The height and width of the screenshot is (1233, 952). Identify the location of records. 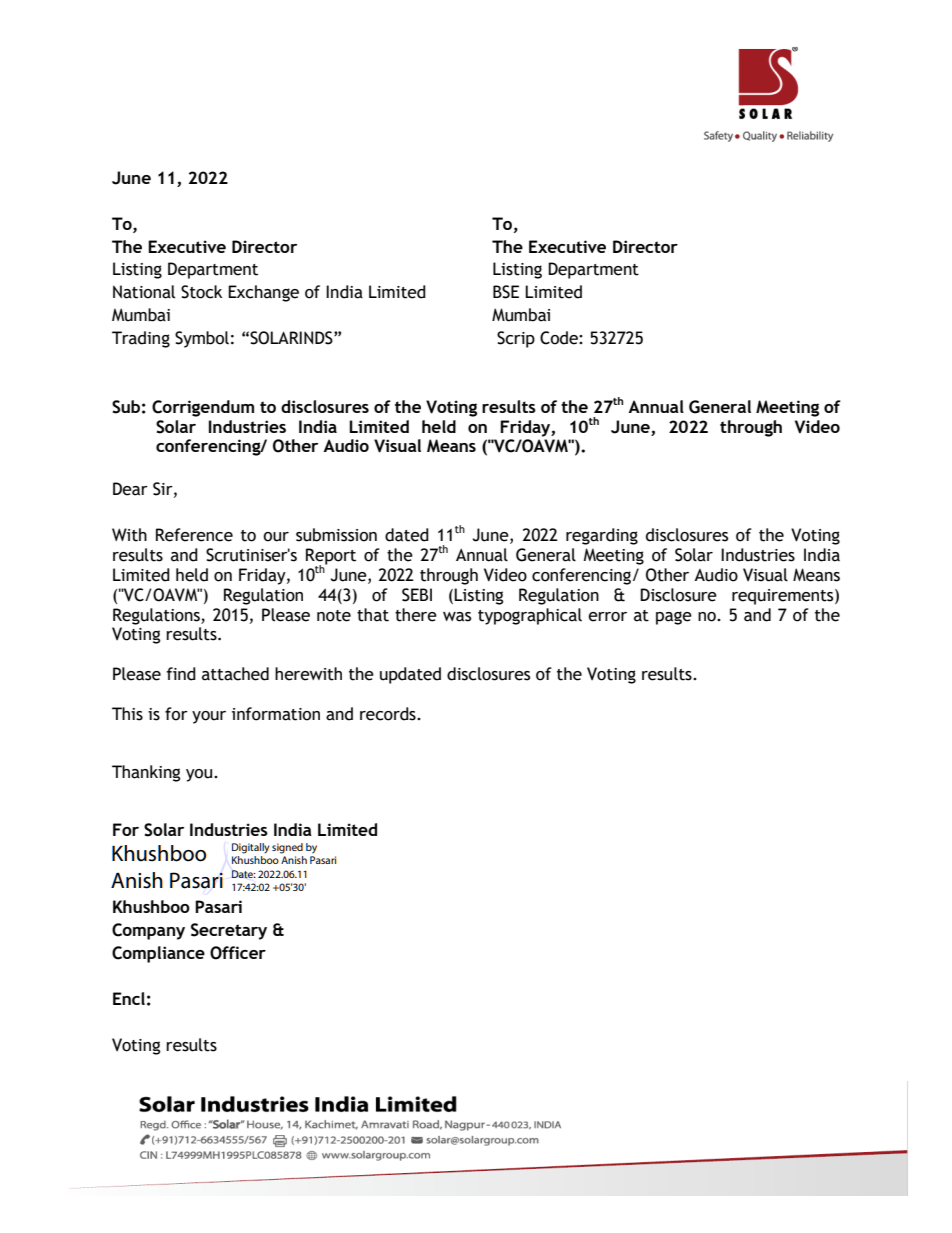
(389, 714).
